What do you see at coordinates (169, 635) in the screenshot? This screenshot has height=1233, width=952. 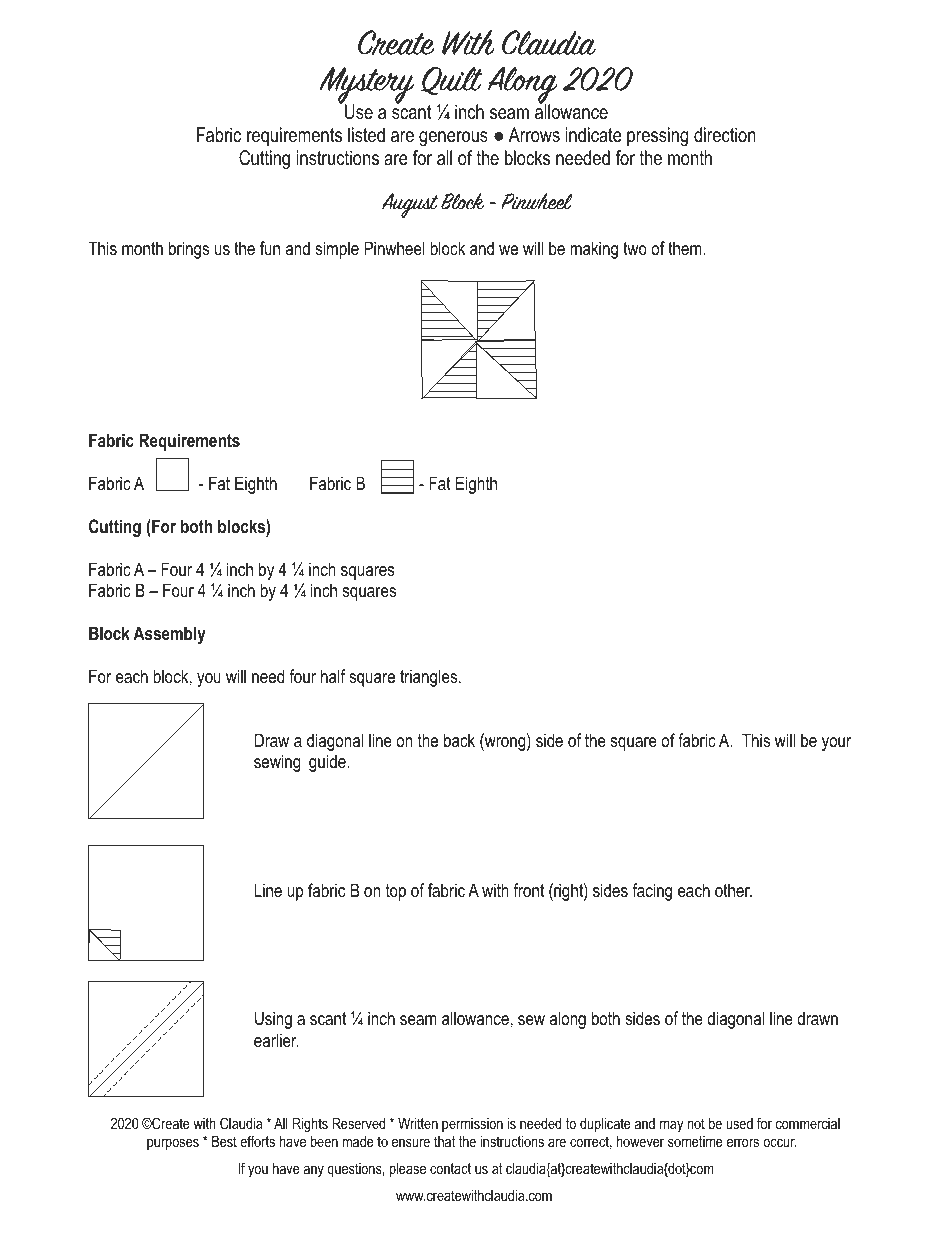 I see `Assembly` at bounding box center [169, 635].
